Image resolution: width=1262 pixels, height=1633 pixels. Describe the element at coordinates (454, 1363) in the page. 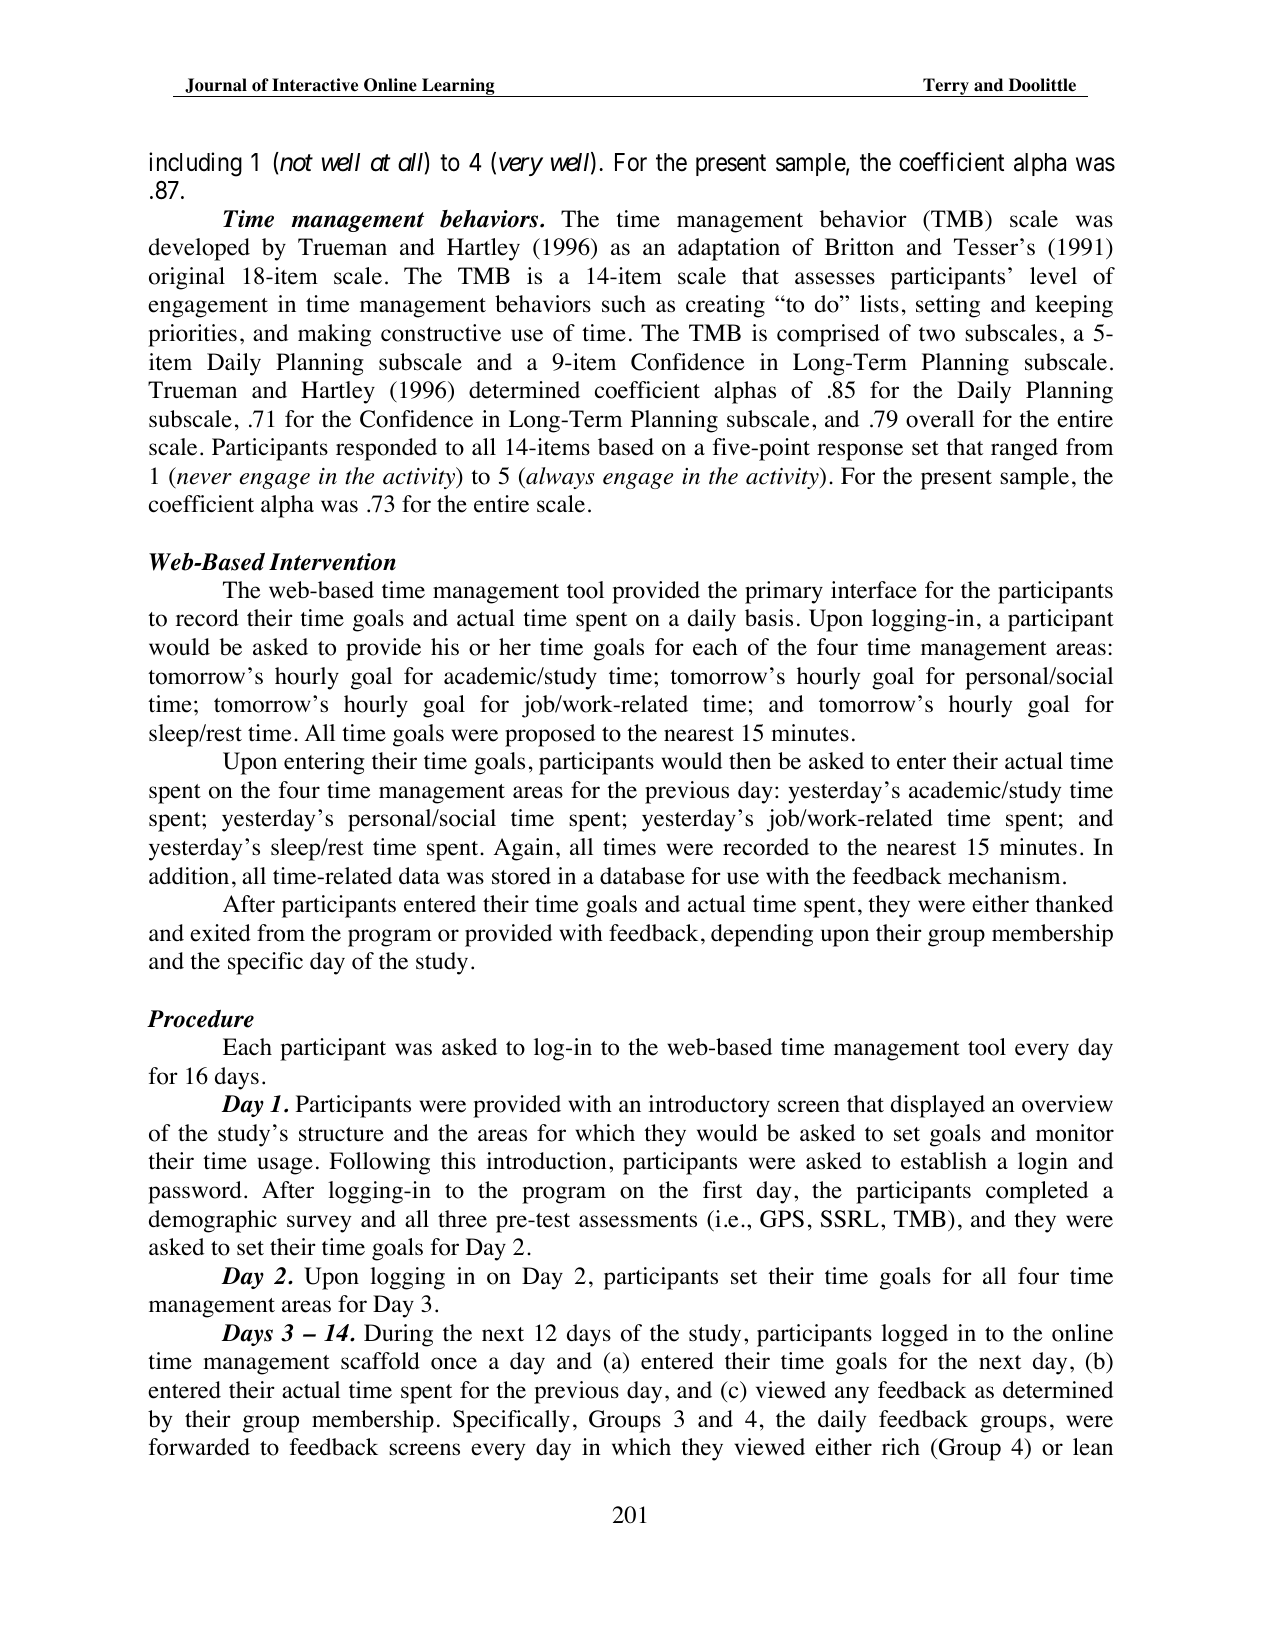

I see `once` at that location.
